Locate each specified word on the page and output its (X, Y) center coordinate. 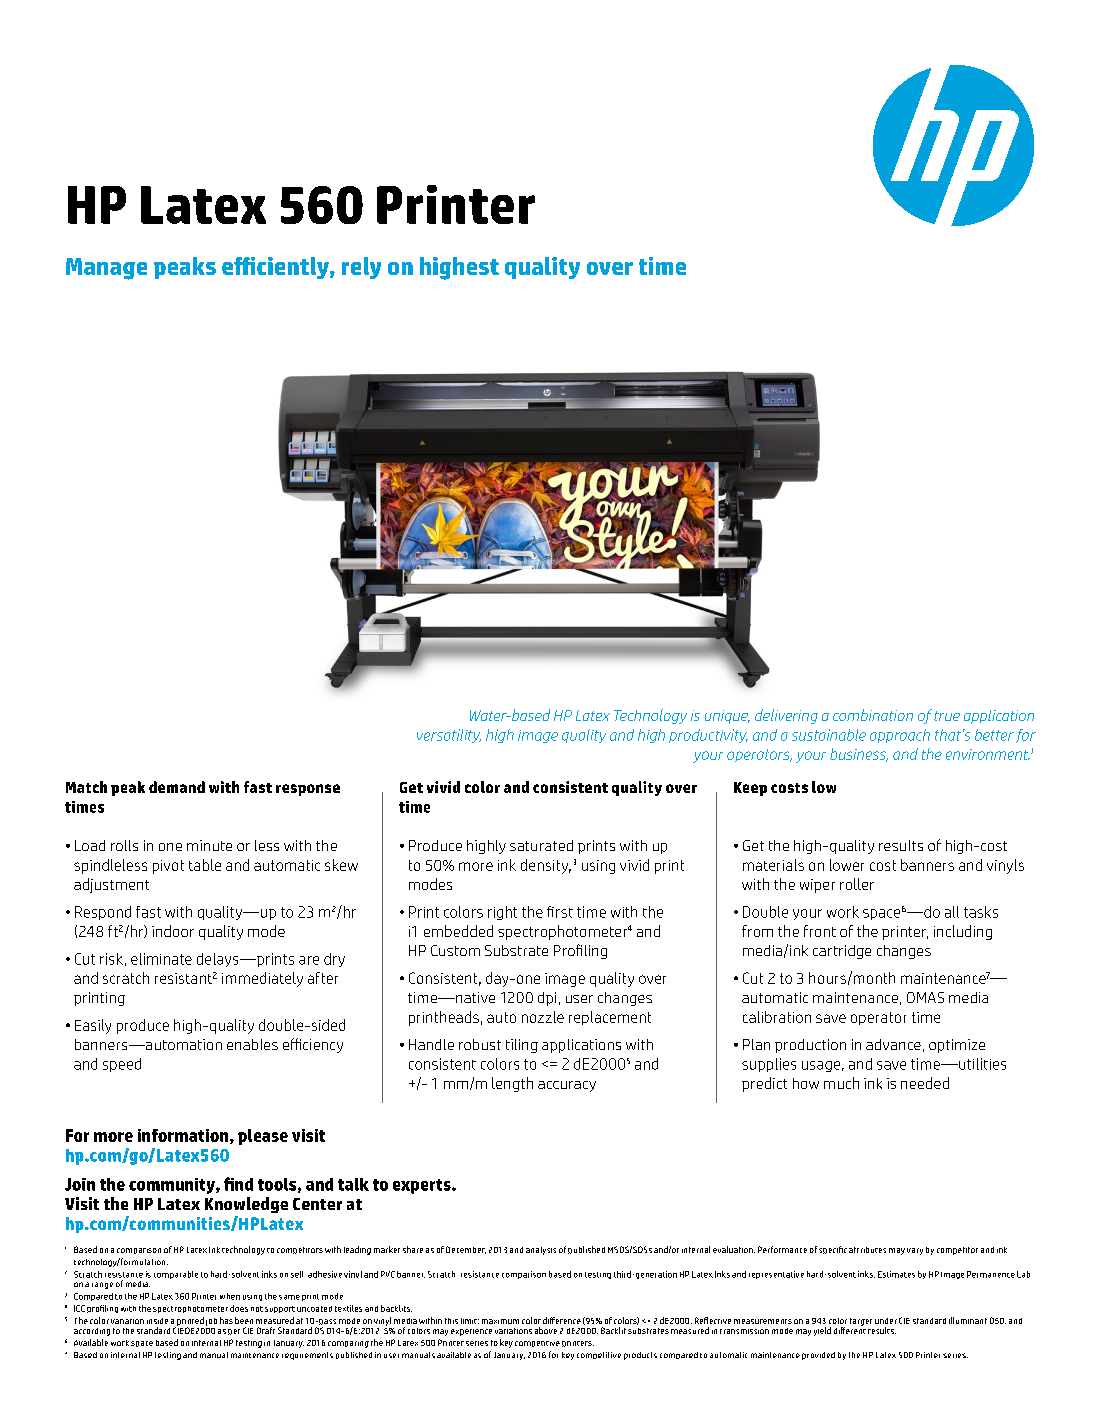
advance (893, 1044)
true (947, 716)
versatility (449, 736)
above (546, 1330)
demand (177, 787)
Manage (106, 269)
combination (873, 715)
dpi (547, 999)
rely (361, 268)
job (211, 1322)
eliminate (161, 959)
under (886, 1321)
